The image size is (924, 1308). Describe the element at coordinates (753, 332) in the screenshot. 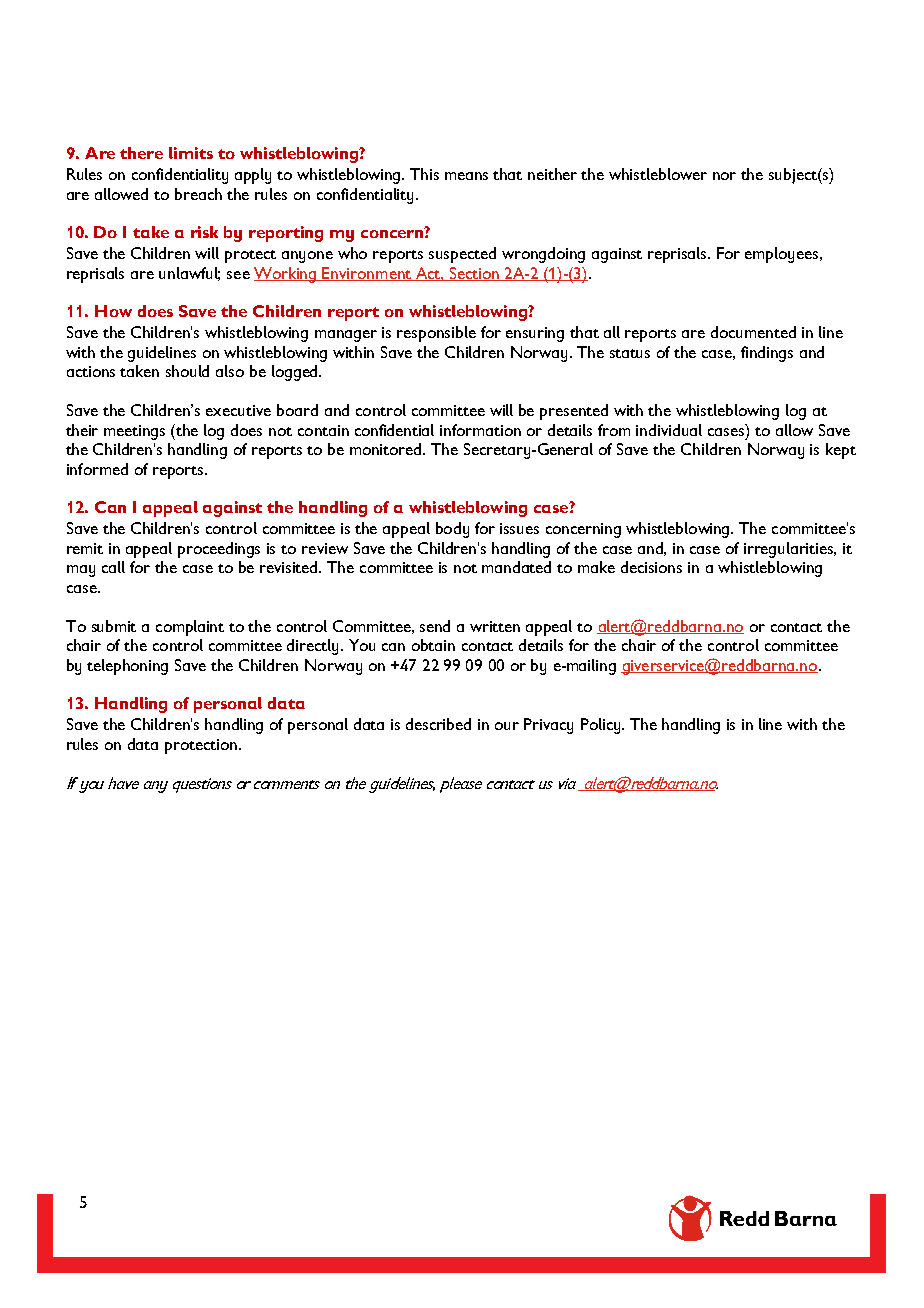

I see `documented` at that location.
